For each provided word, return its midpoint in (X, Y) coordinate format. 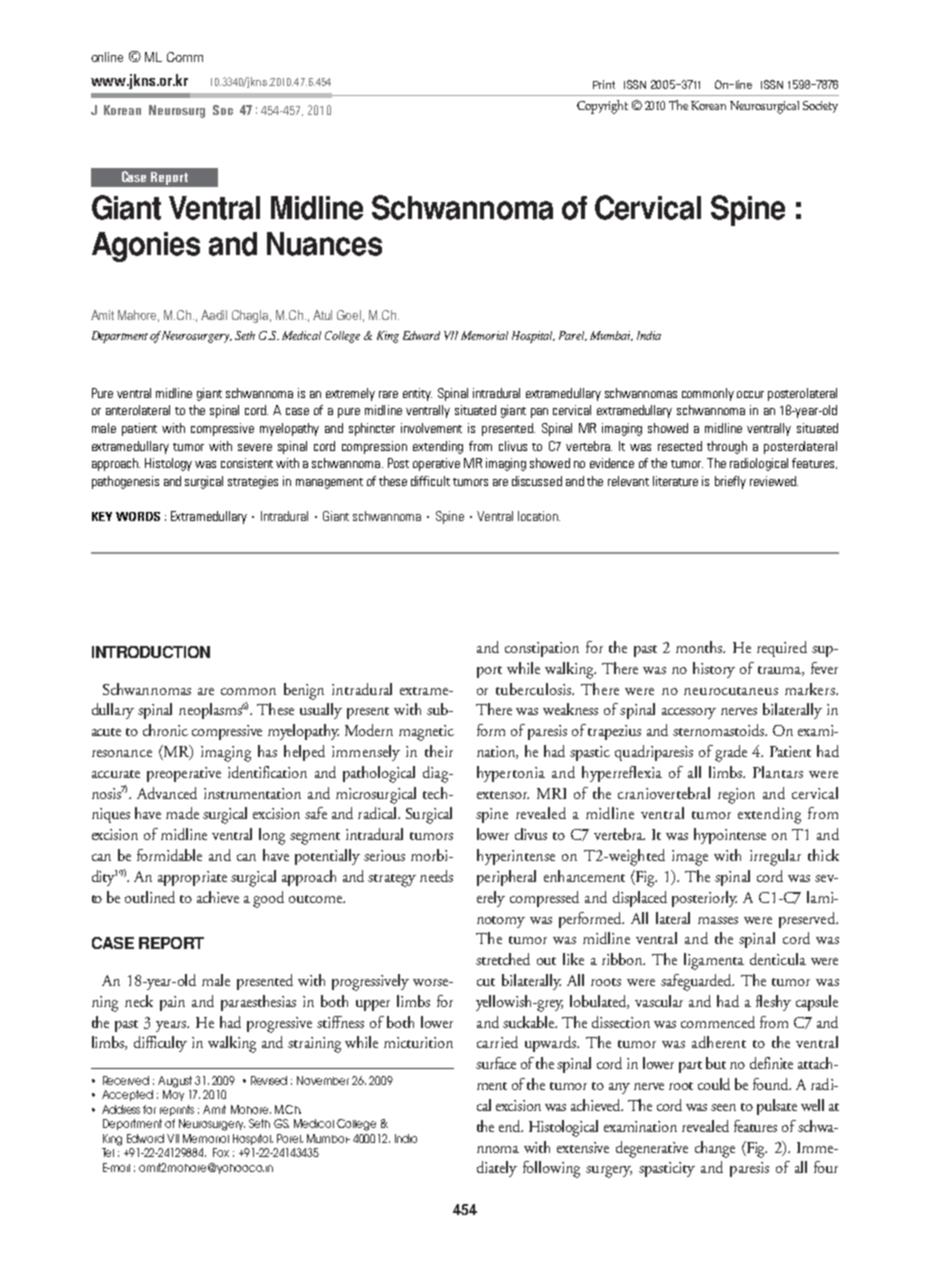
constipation (542, 649)
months (700, 647)
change (715, 1149)
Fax (221, 1152)
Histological (563, 1128)
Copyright (602, 107)
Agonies (146, 247)
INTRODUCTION (151, 652)
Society (820, 107)
